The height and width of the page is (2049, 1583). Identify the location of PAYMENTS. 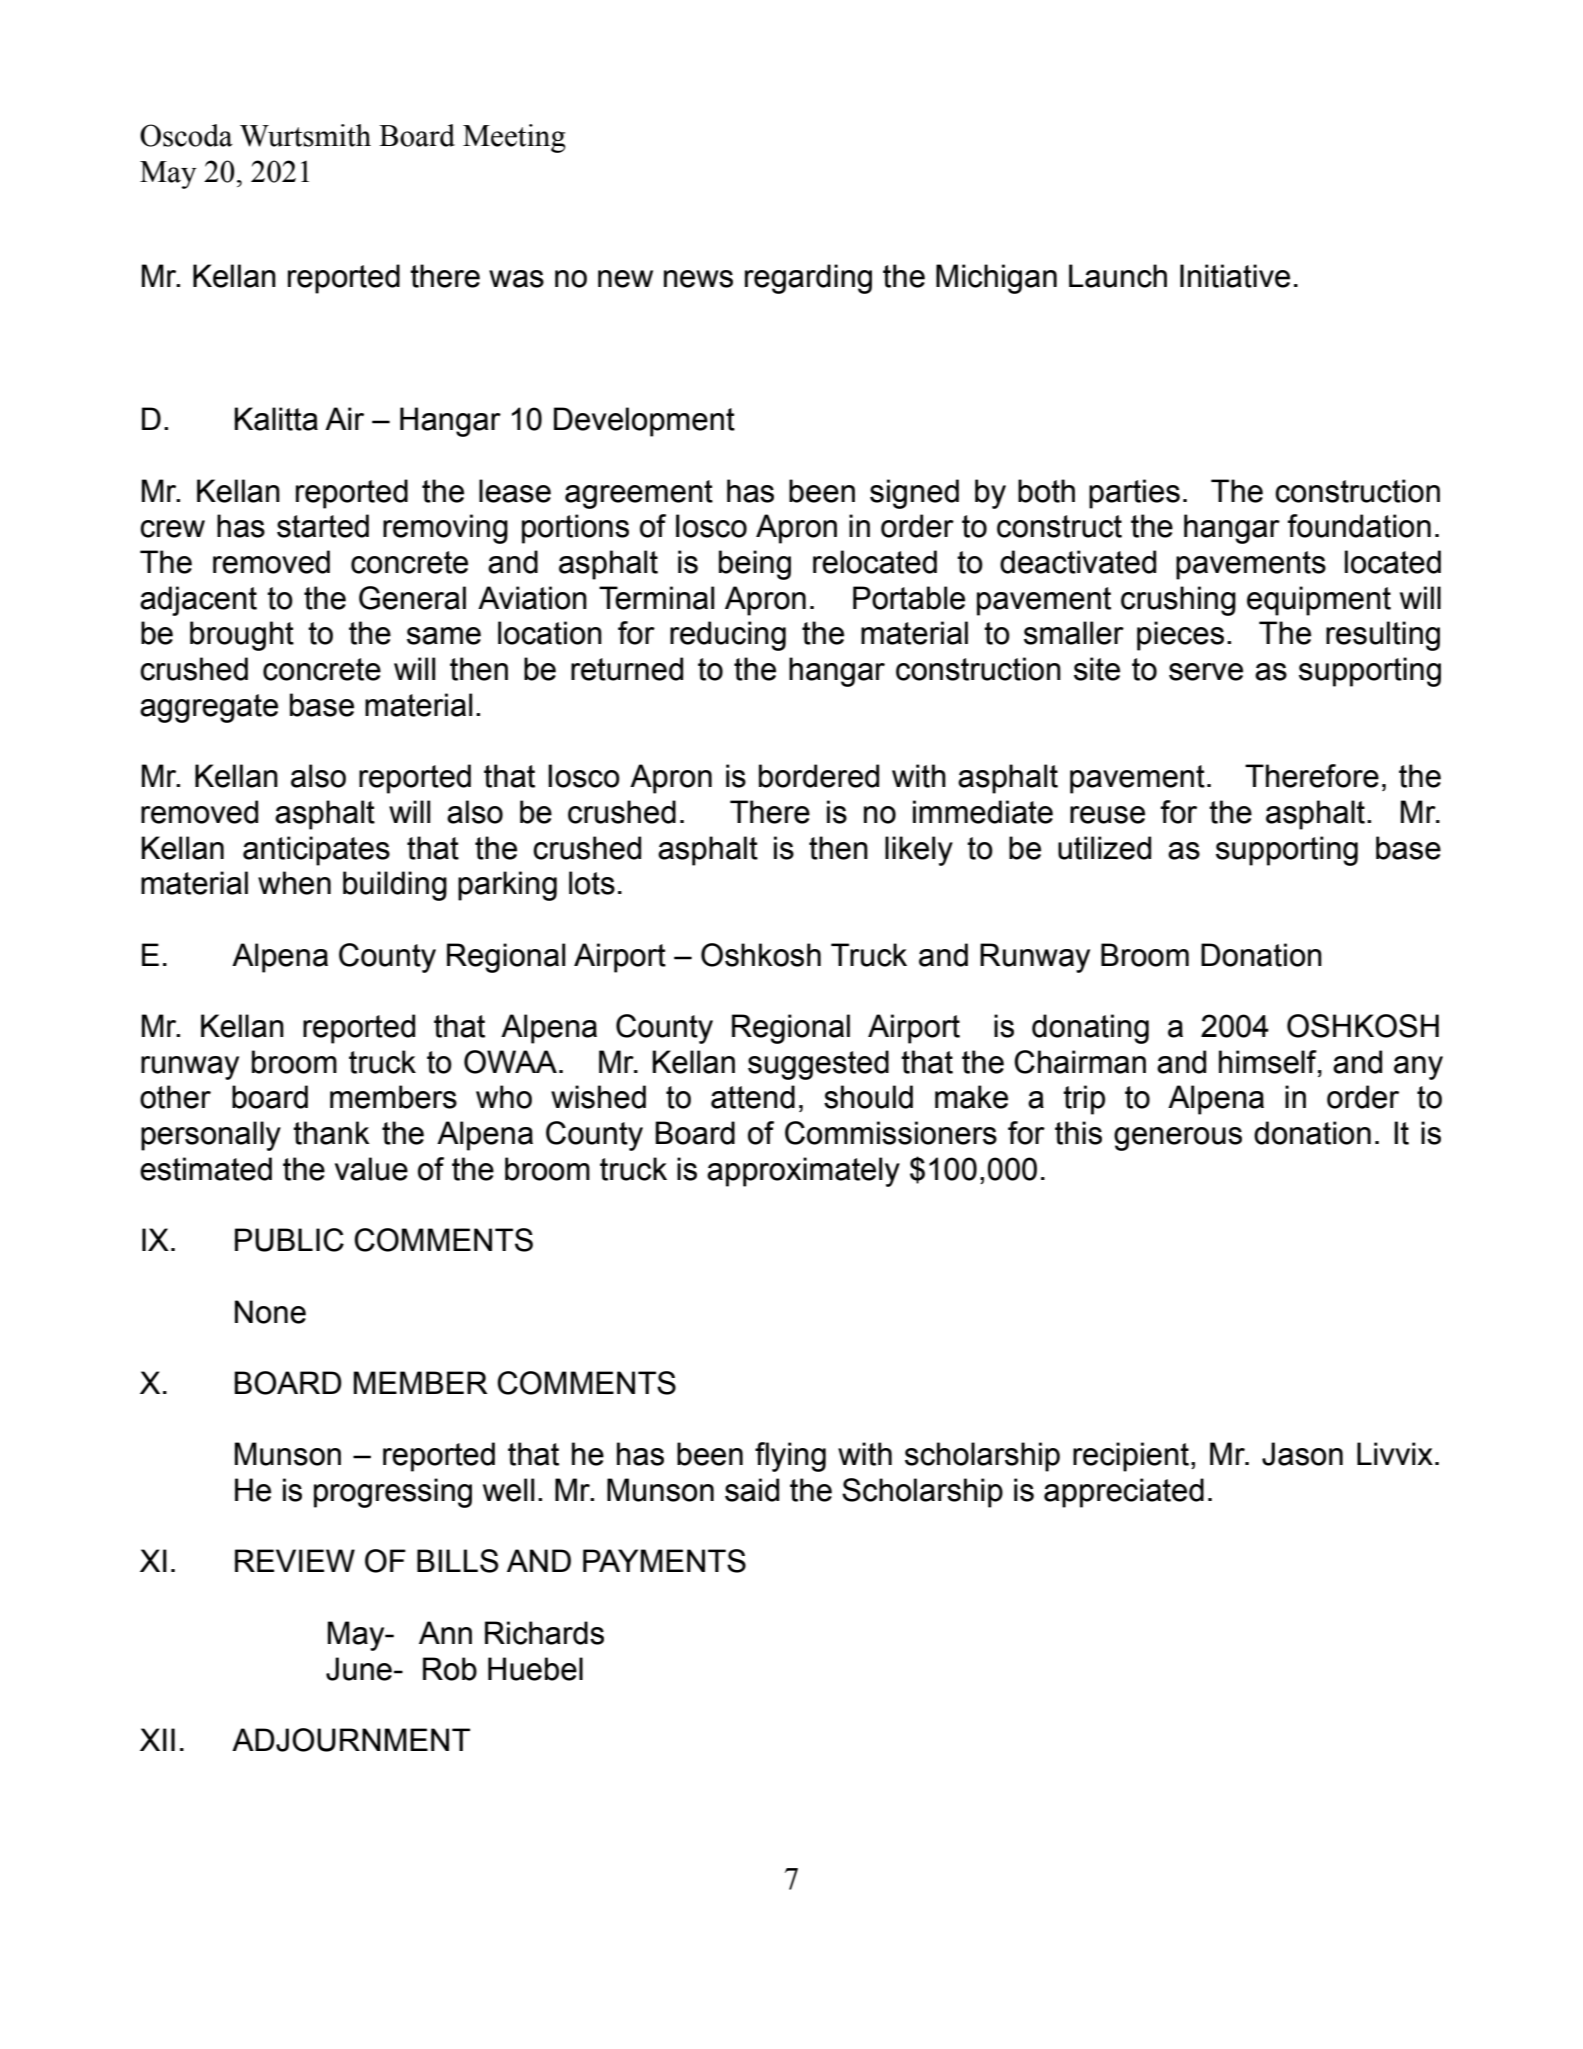
(664, 1561).
